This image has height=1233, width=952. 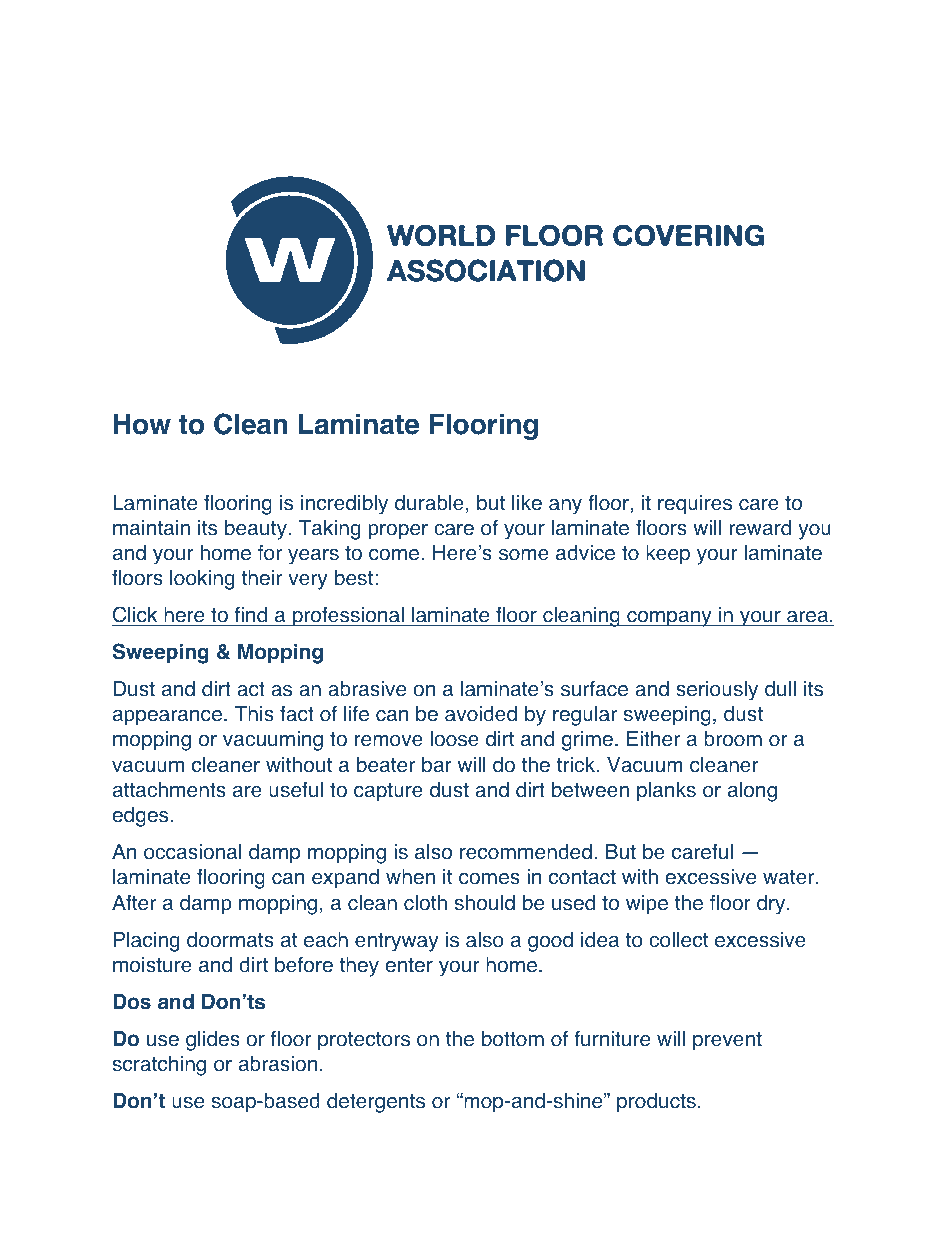 I want to click on company, so click(x=669, y=619).
